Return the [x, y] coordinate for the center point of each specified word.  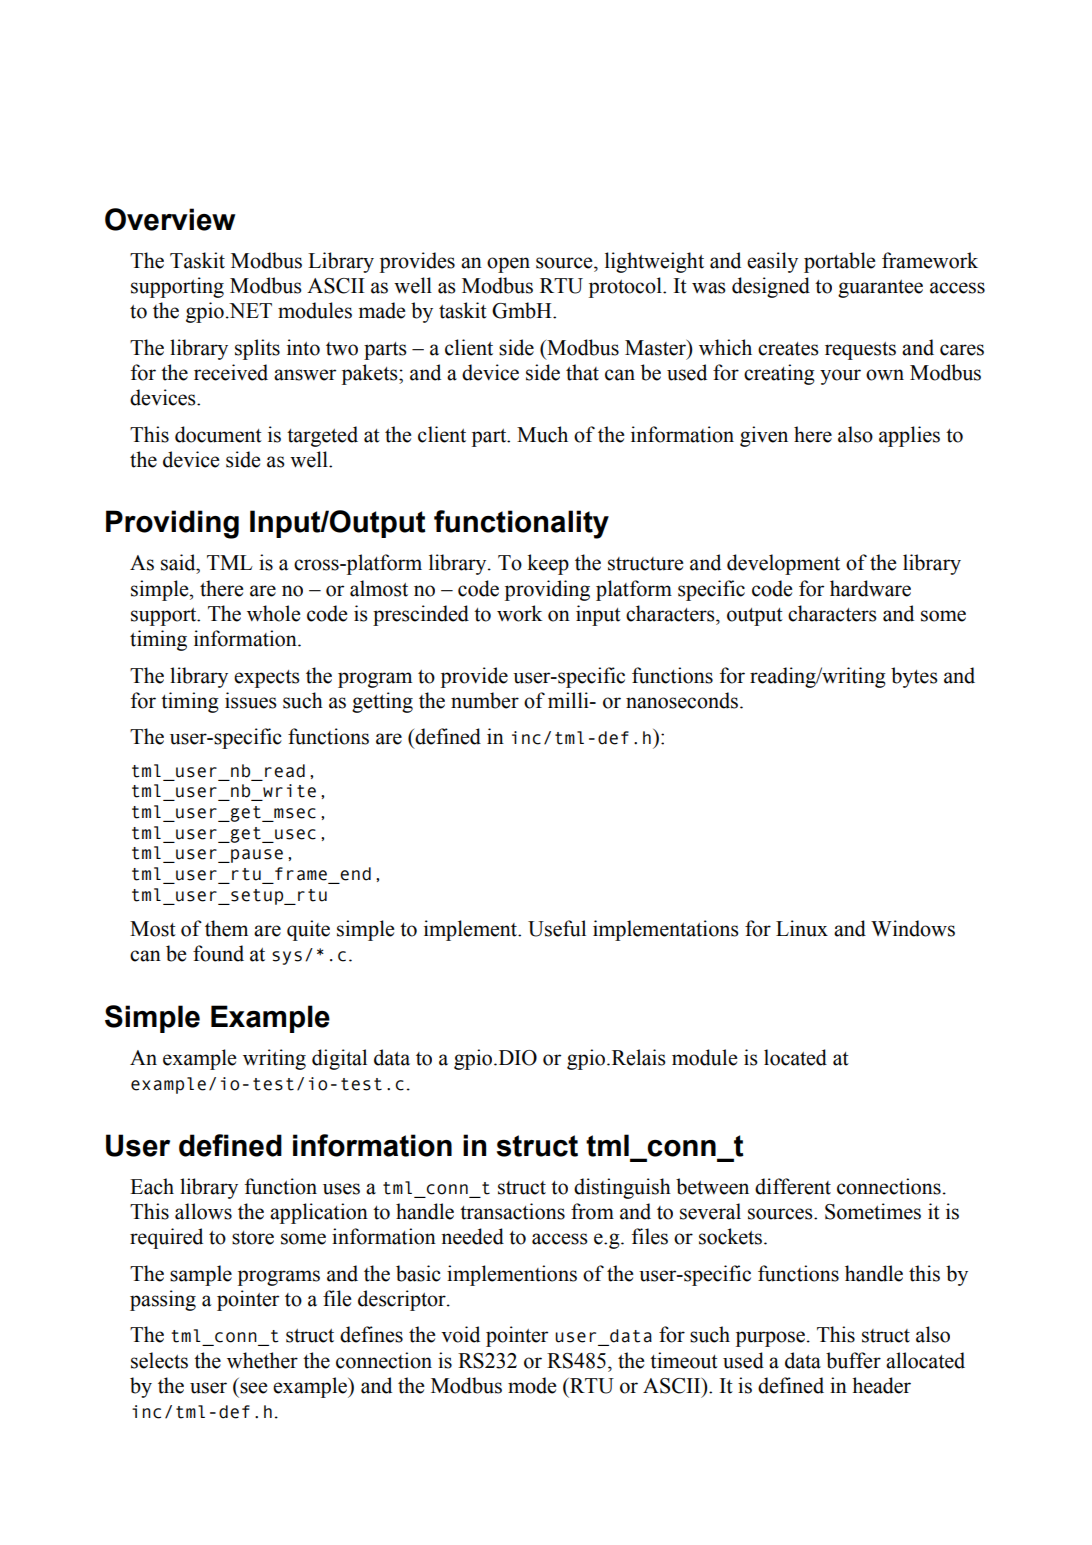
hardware [870, 588]
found [218, 953]
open [508, 265]
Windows [913, 928]
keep [548, 564]
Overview [170, 219]
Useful [557, 928]
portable [839, 262]
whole [273, 613]
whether [262, 1360]
